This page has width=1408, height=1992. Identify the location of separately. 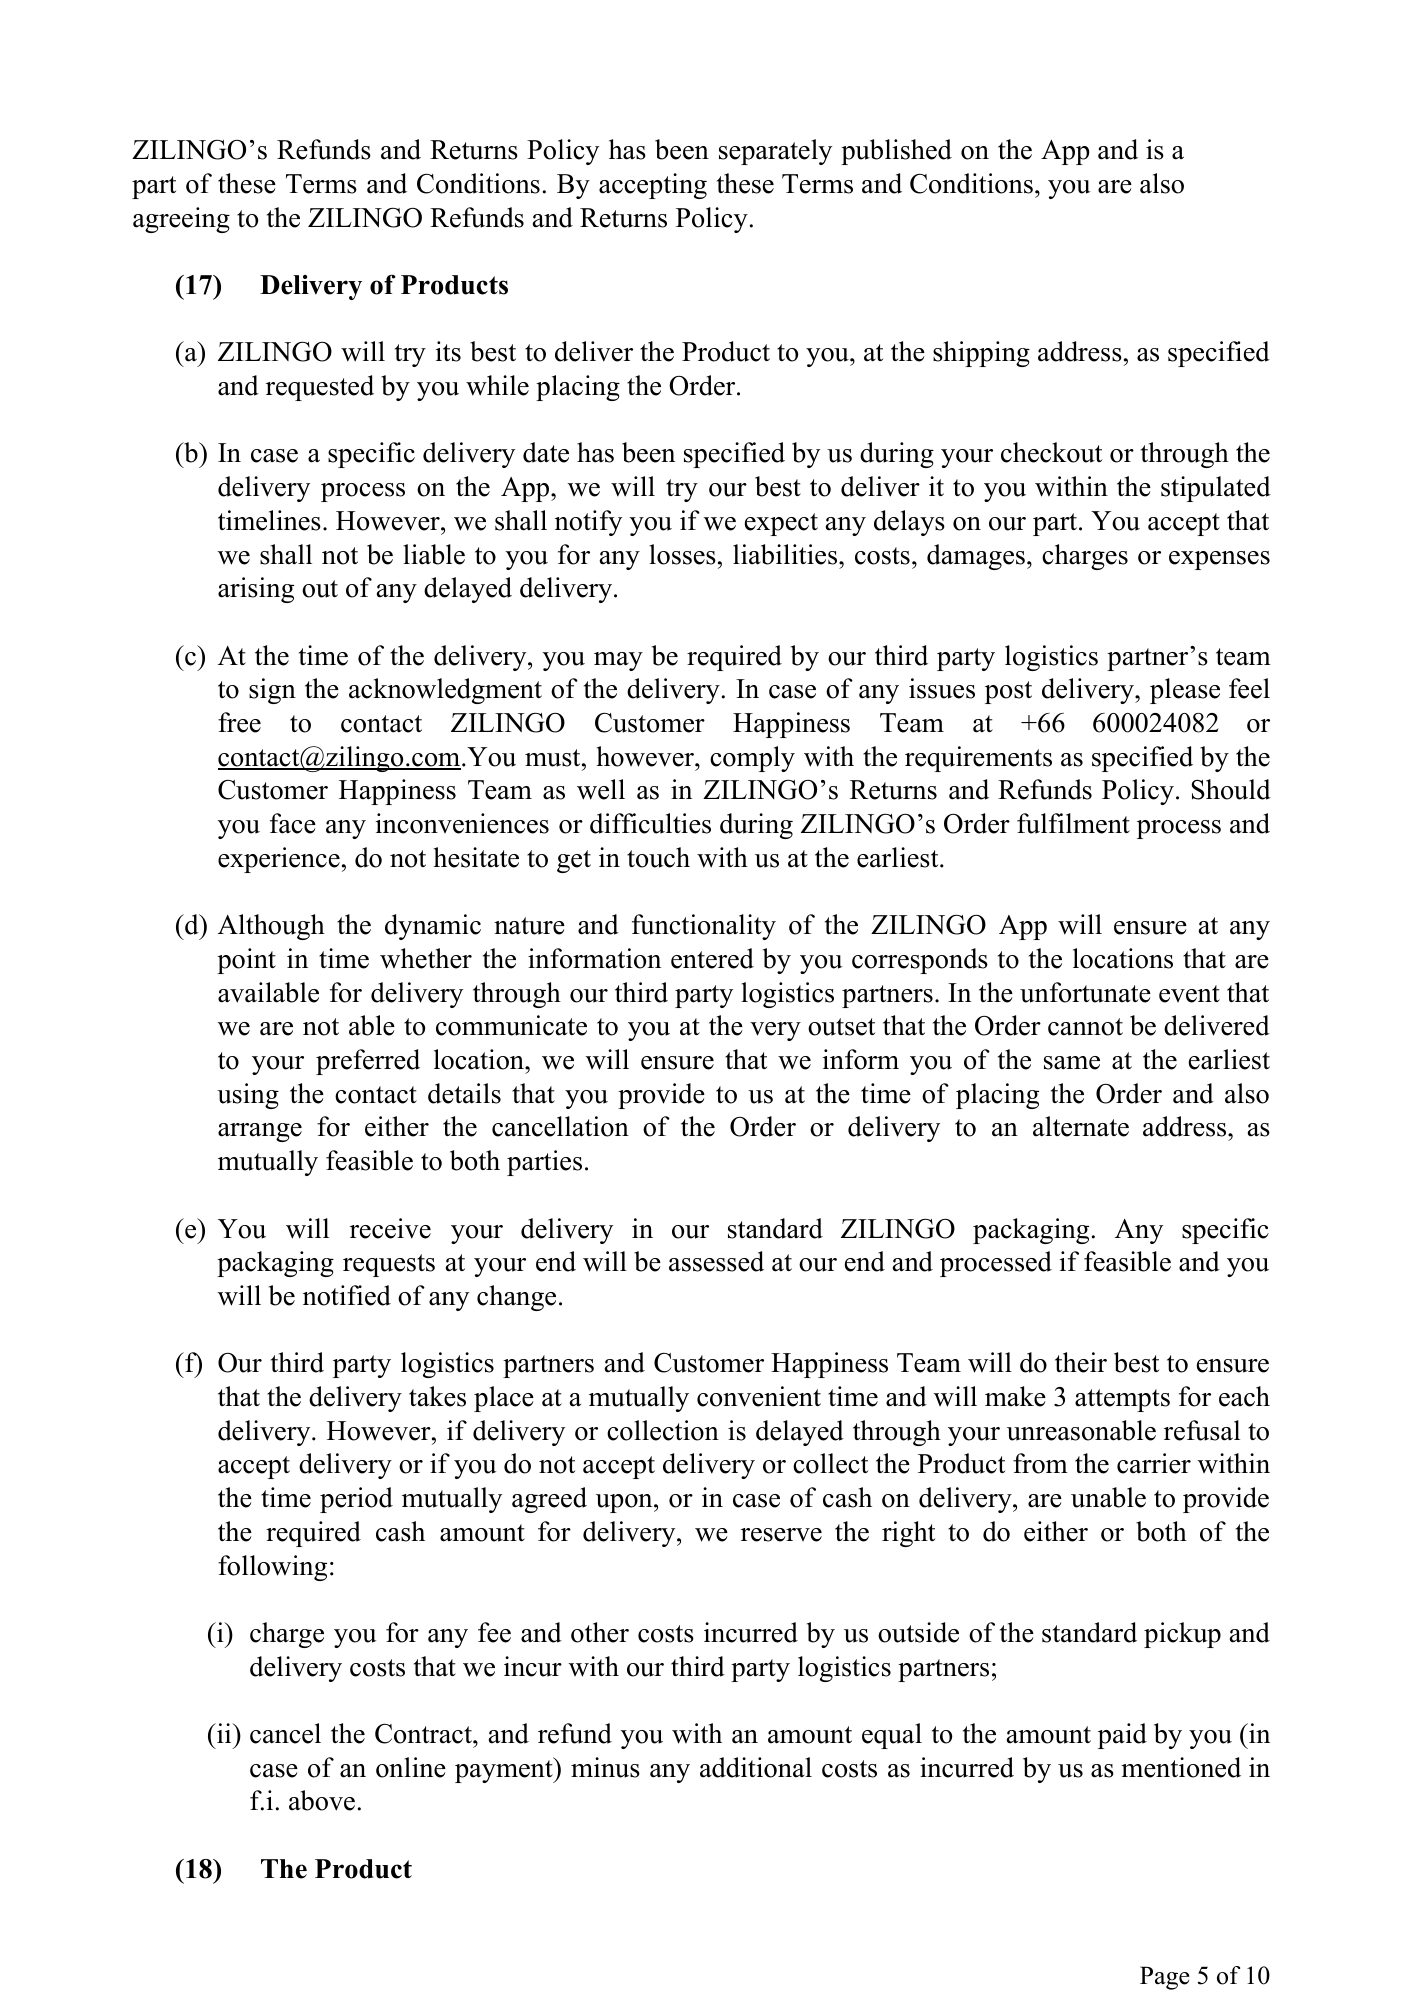
(775, 152).
